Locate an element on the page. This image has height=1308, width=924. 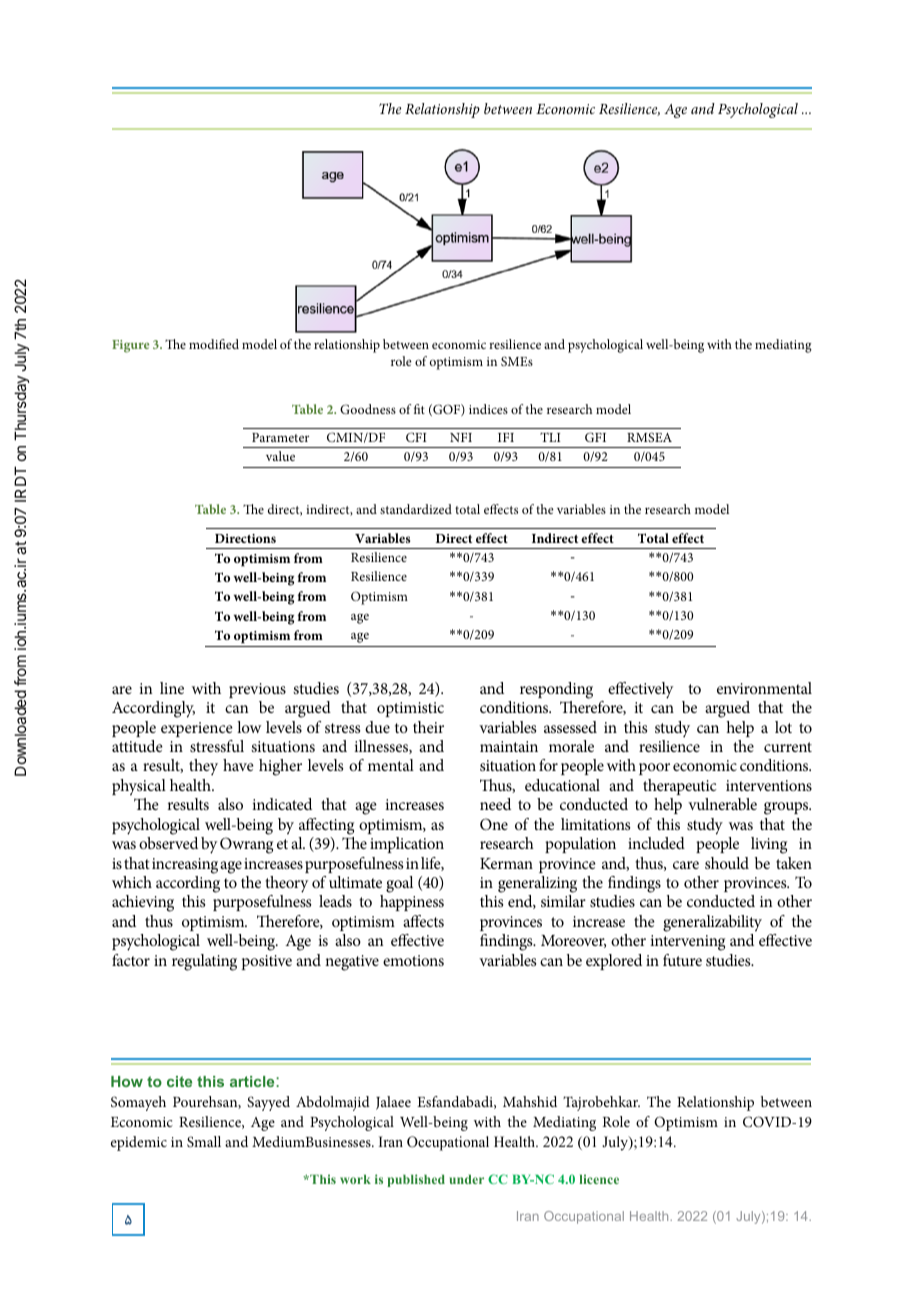
CFI is located at coordinates (416, 437).
